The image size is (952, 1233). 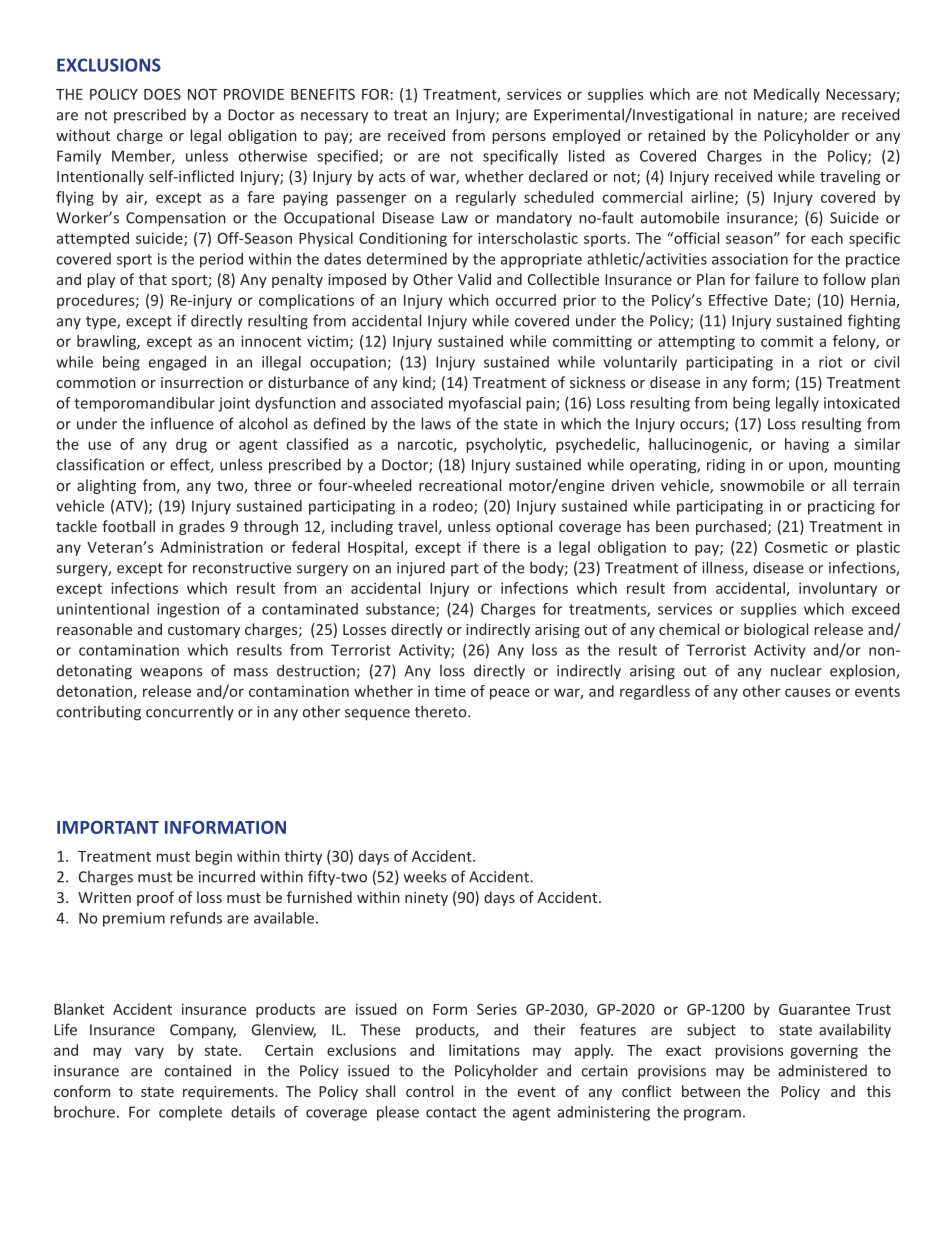 What do you see at coordinates (485, 404) in the page?
I see `myofascial` at bounding box center [485, 404].
